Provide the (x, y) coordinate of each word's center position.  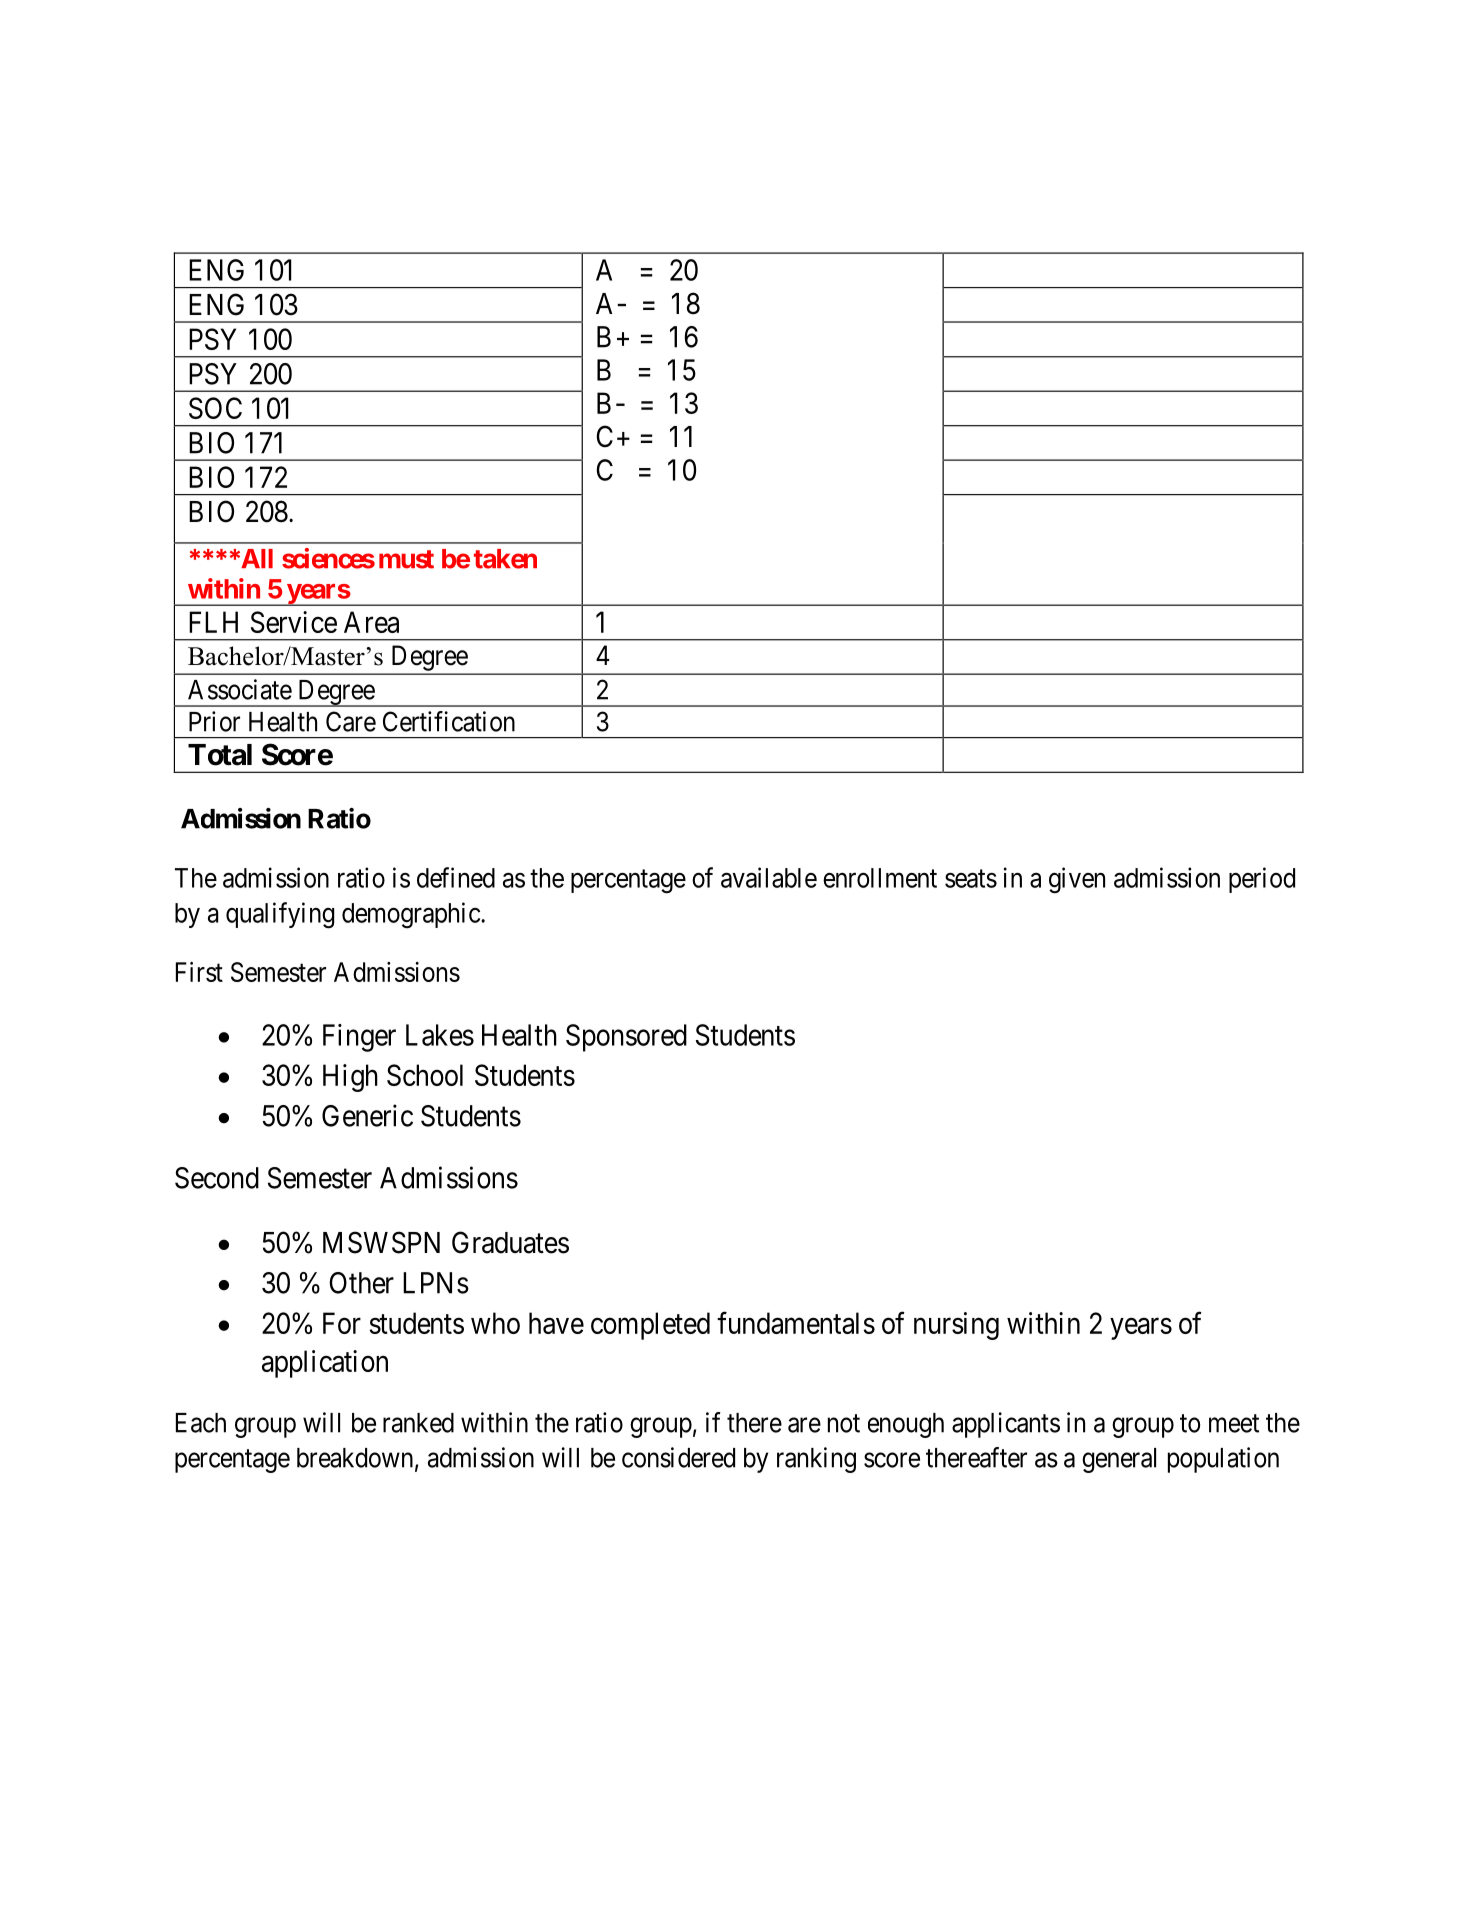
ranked (418, 1423)
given (1077, 880)
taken (505, 559)
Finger (359, 1038)
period (1262, 880)
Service (294, 622)
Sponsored (626, 1038)
